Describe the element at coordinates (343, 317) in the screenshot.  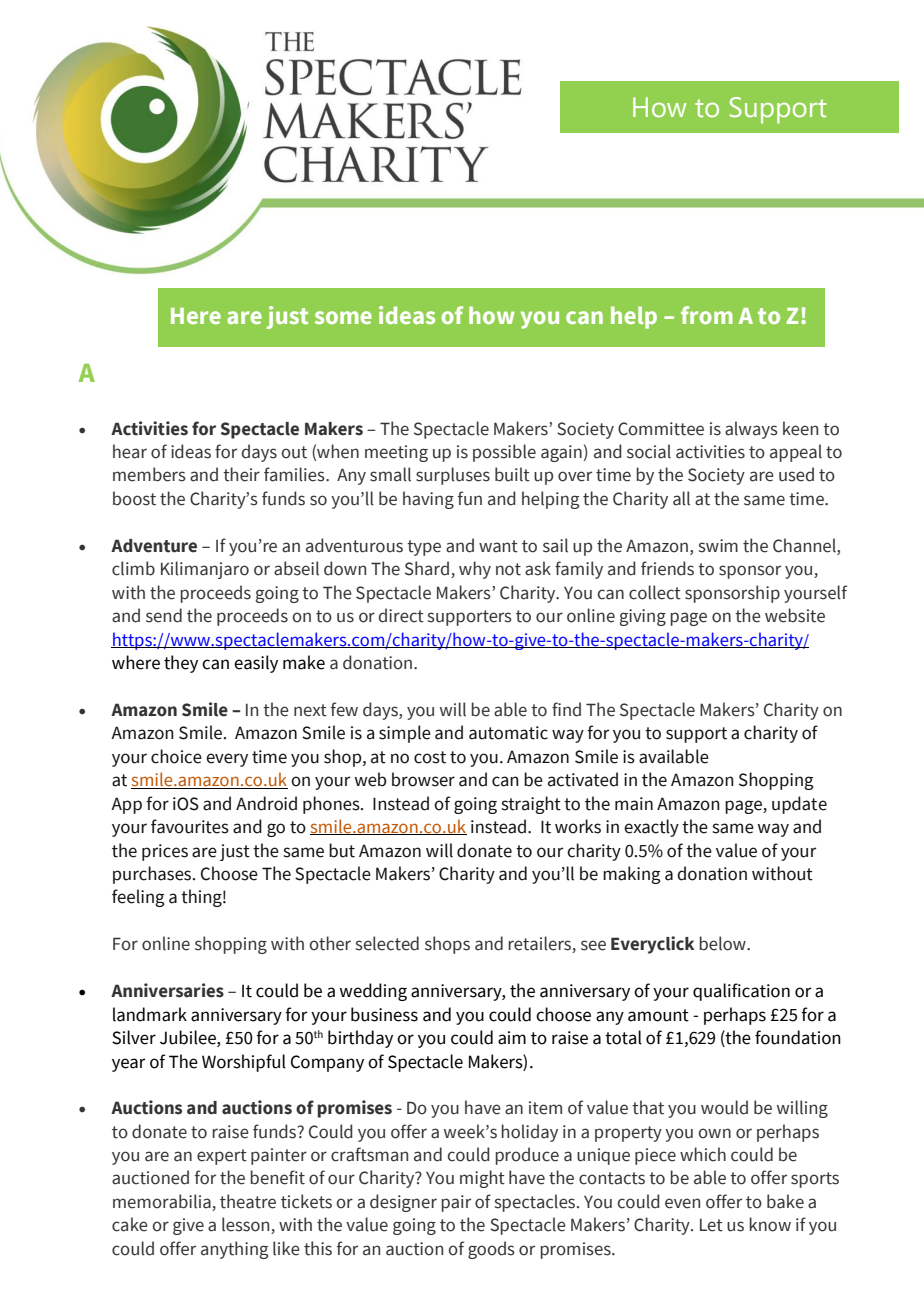
I see `some` at that location.
